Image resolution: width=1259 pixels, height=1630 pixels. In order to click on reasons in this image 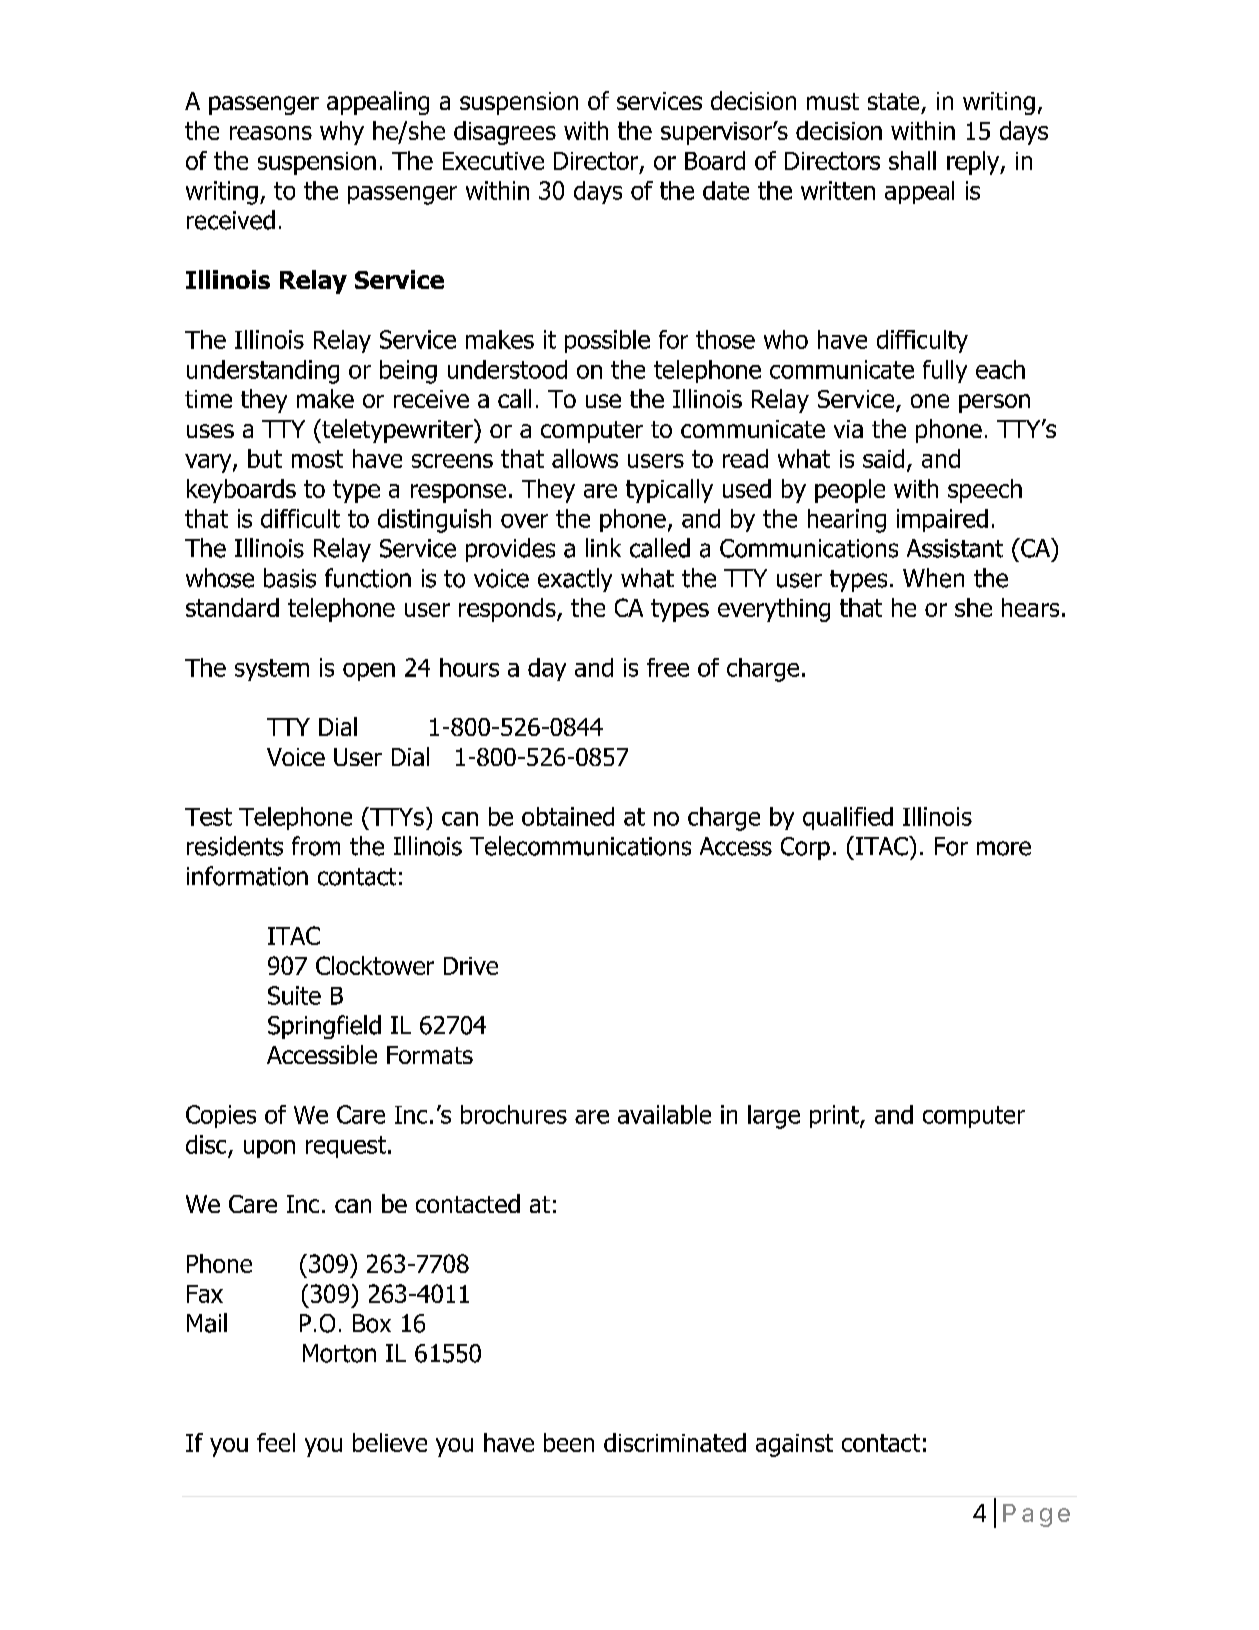, I will do `click(271, 133)`.
